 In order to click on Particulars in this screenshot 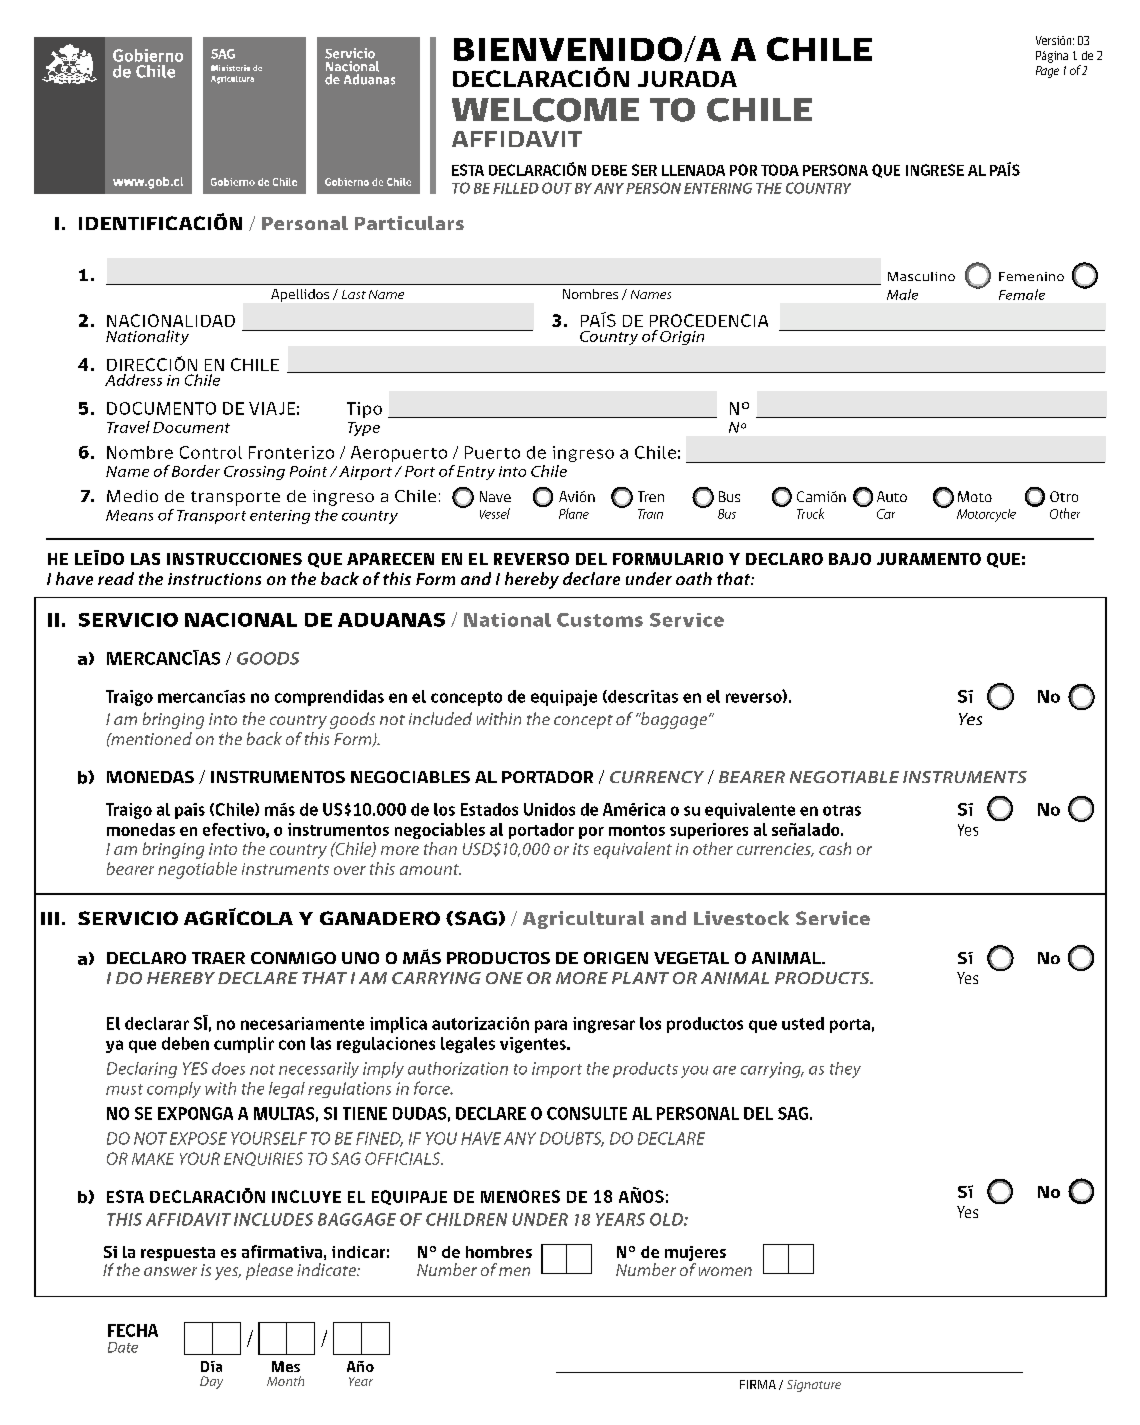, I will do `click(409, 223)`.
